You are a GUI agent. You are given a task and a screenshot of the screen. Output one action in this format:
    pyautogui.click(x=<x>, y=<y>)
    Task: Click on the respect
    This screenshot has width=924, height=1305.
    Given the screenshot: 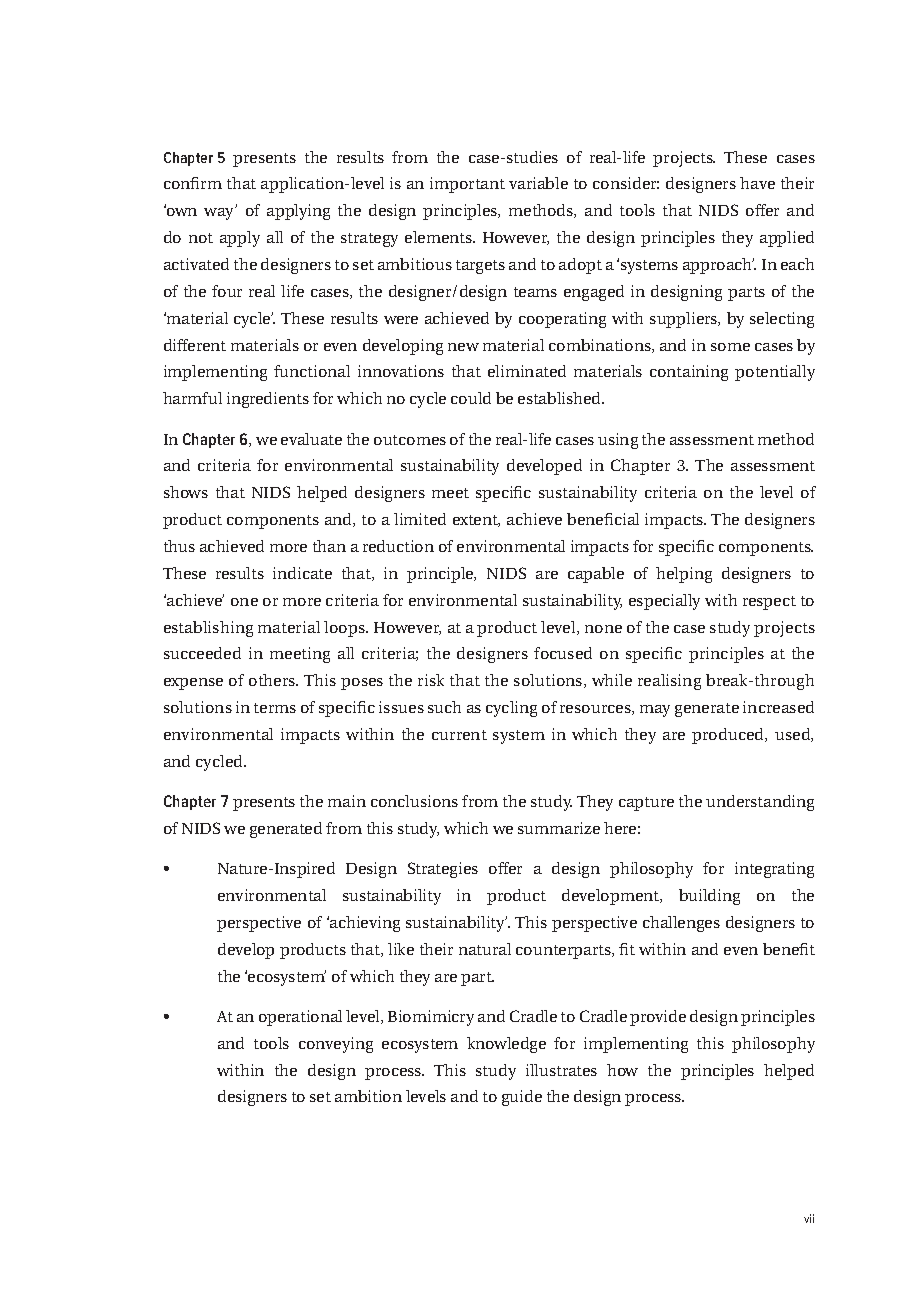 What is the action you would take?
    pyautogui.click(x=769, y=603)
